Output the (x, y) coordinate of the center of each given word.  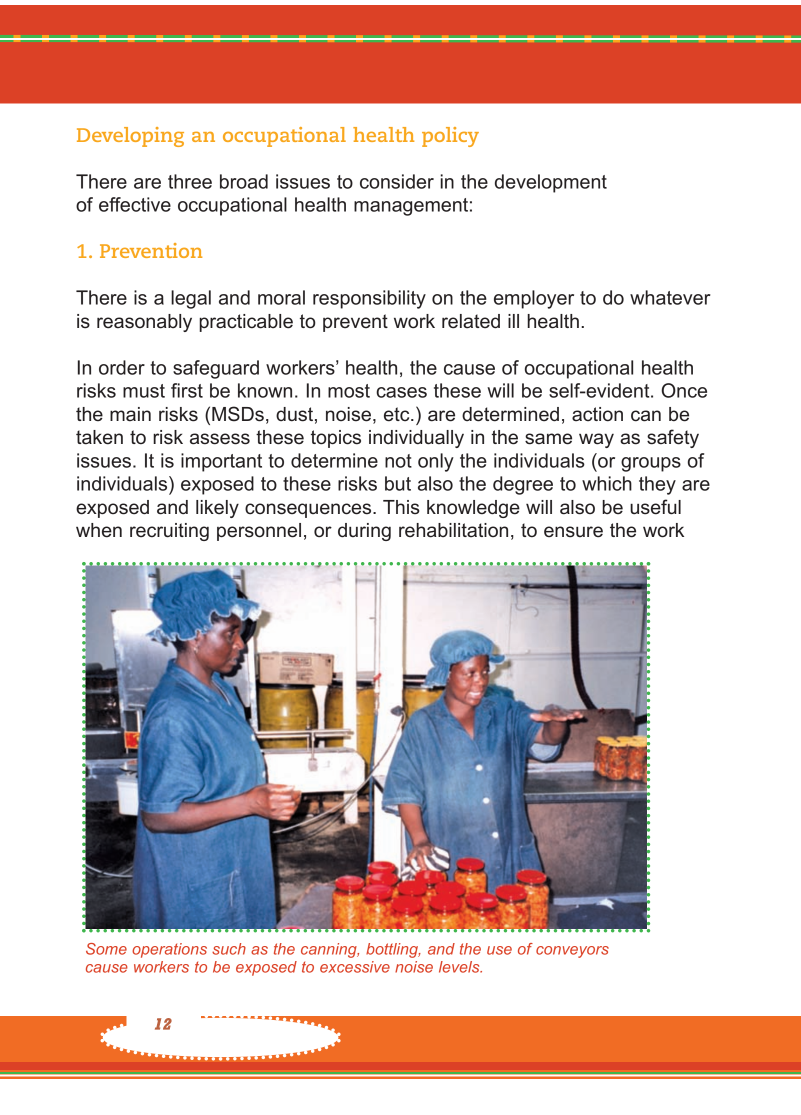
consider (397, 181)
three (190, 181)
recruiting (169, 532)
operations (169, 950)
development (551, 183)
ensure (573, 532)
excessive (355, 967)
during (364, 532)
